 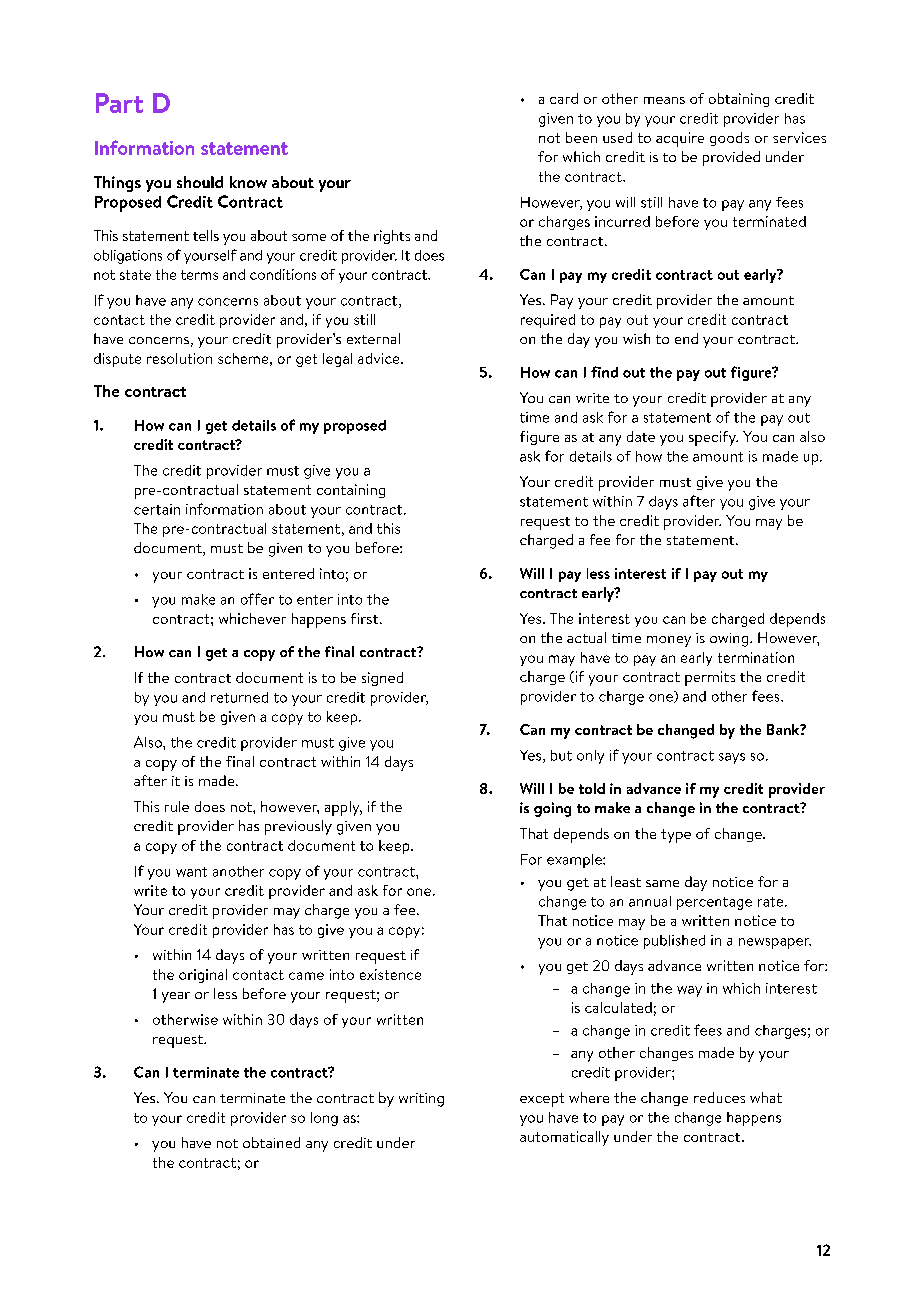 What do you see at coordinates (177, 806) in the screenshot?
I see `rule` at bounding box center [177, 806].
